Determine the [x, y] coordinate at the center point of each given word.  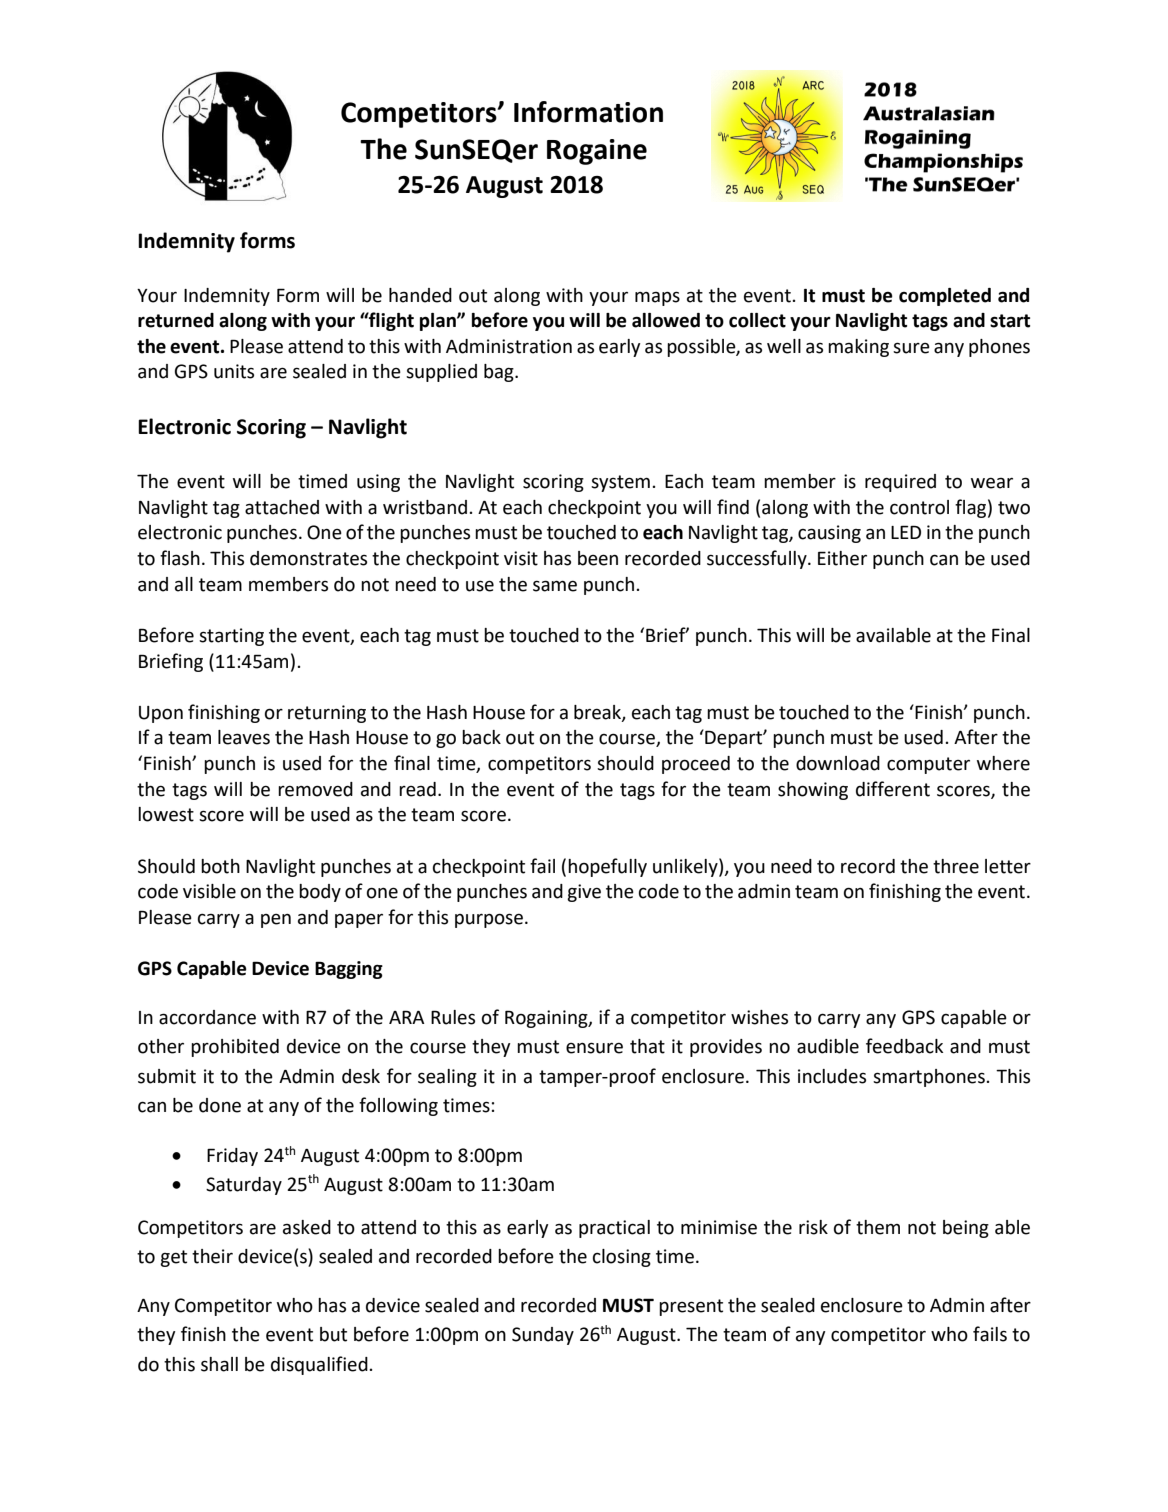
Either [842, 558]
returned [176, 320]
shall [219, 1364]
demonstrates [308, 558]
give [584, 893]
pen [276, 921]
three [956, 866]
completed [945, 297]
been [598, 558]
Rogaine [597, 152]
